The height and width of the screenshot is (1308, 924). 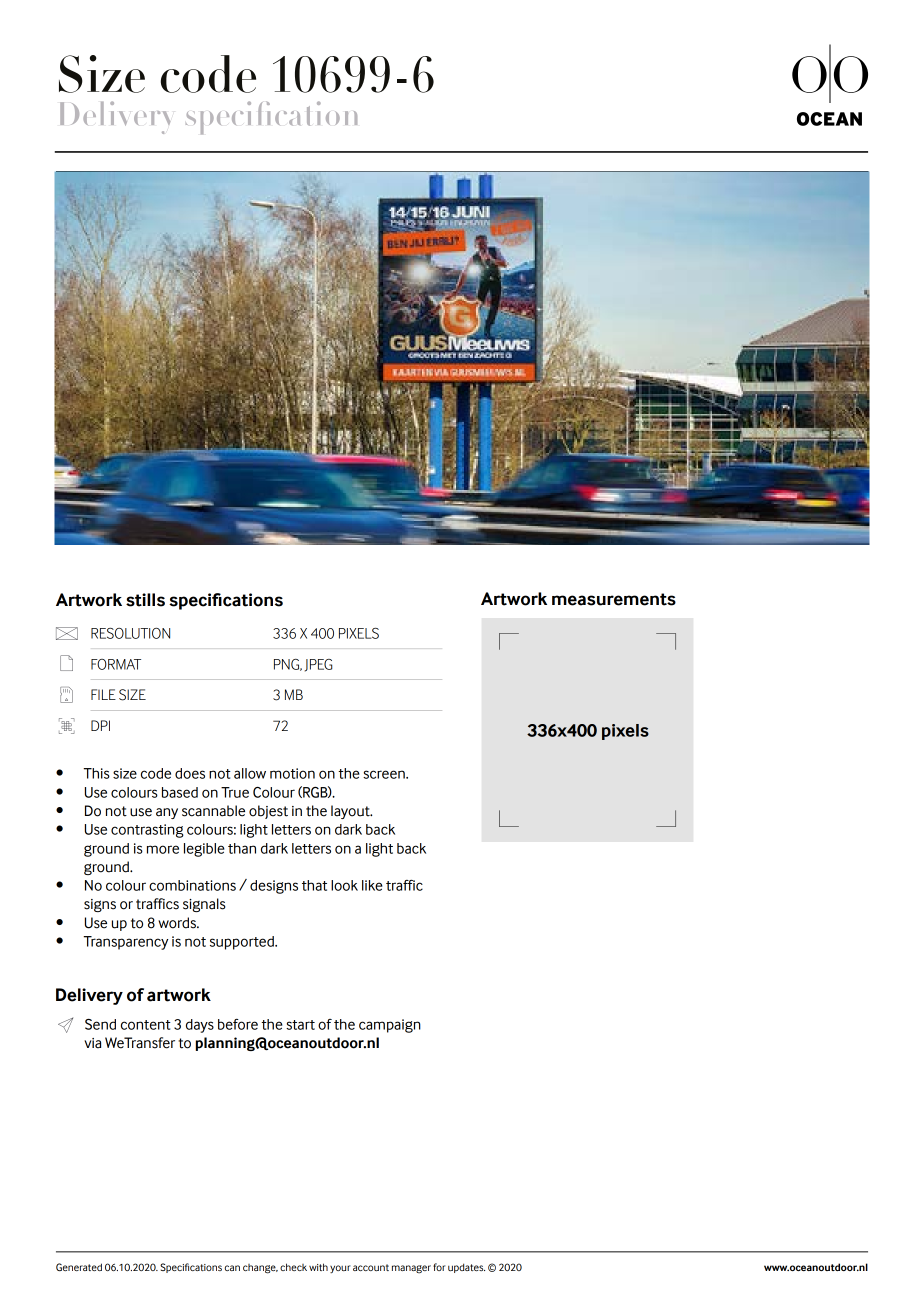 What do you see at coordinates (146, 1025) in the screenshot?
I see `content` at bounding box center [146, 1025].
